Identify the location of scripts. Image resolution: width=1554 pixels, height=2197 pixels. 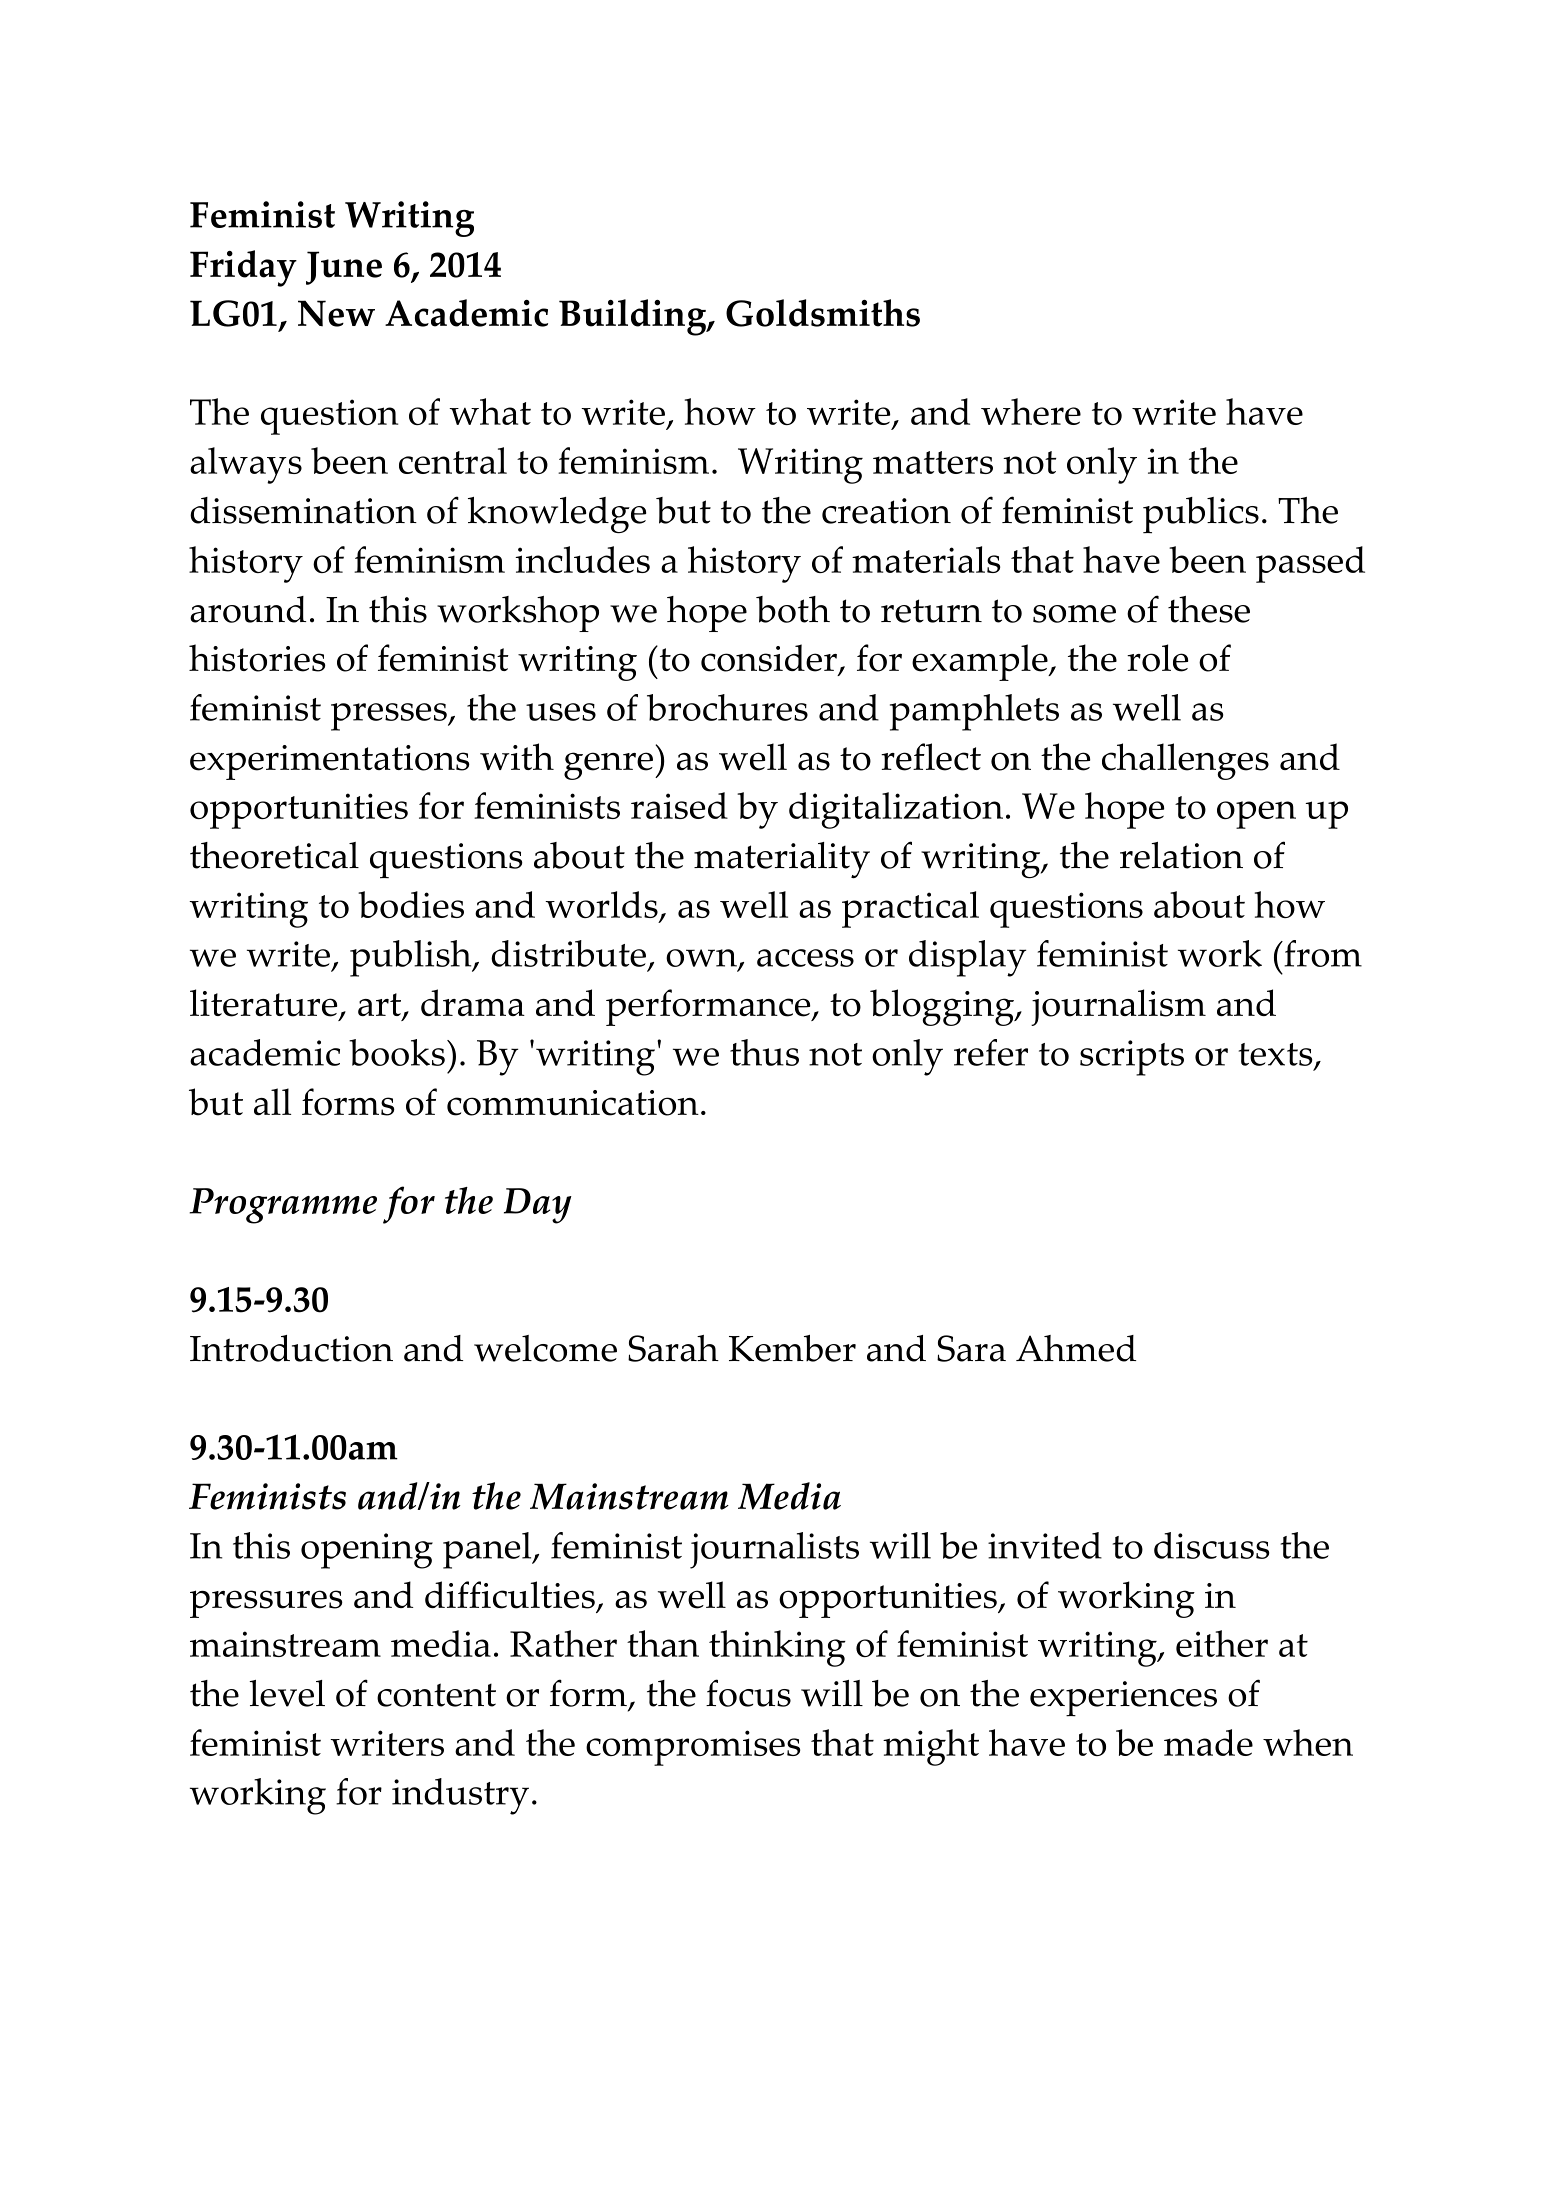
(1132, 1058).
